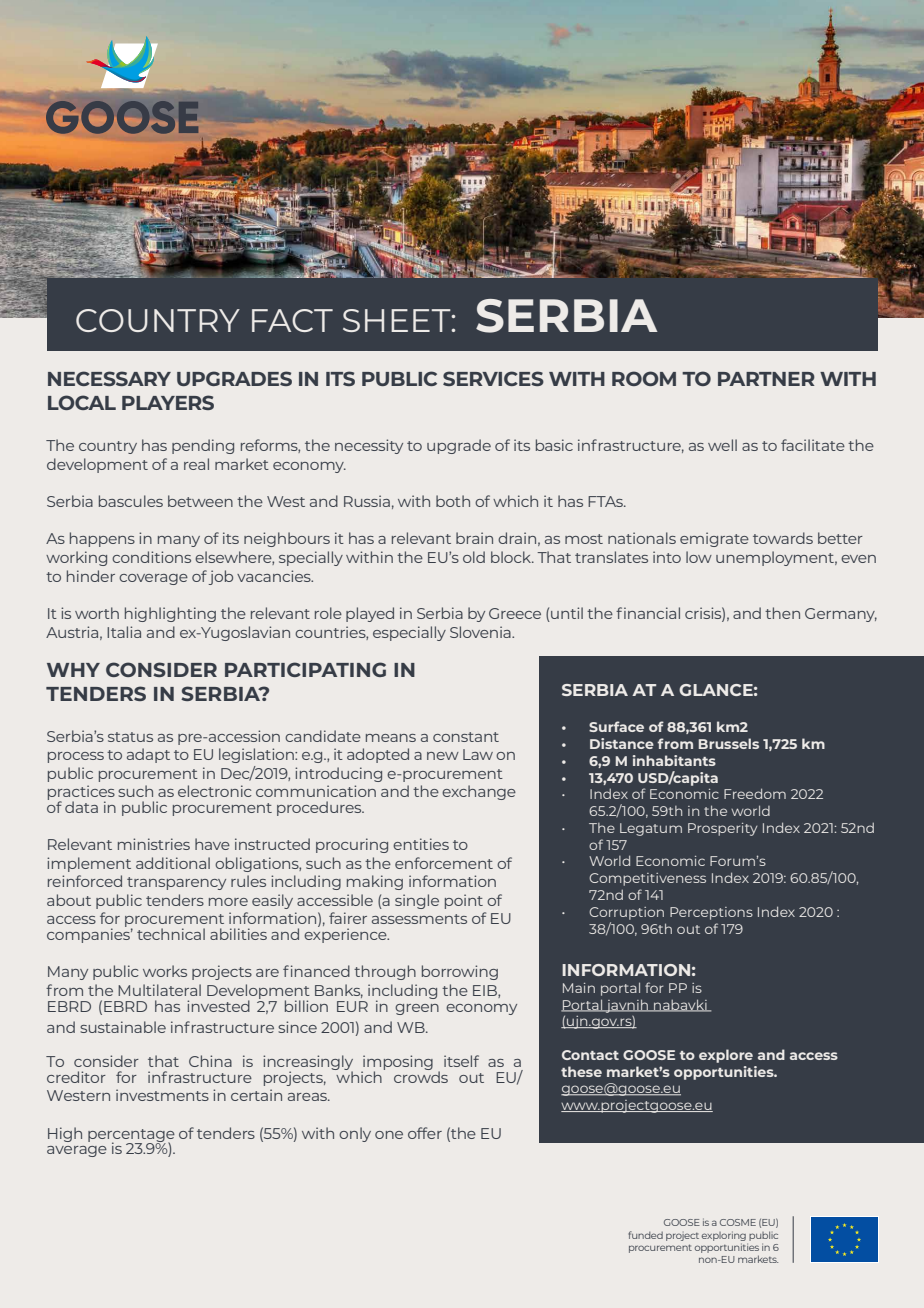  I want to click on SERVICES, so click(493, 378).
